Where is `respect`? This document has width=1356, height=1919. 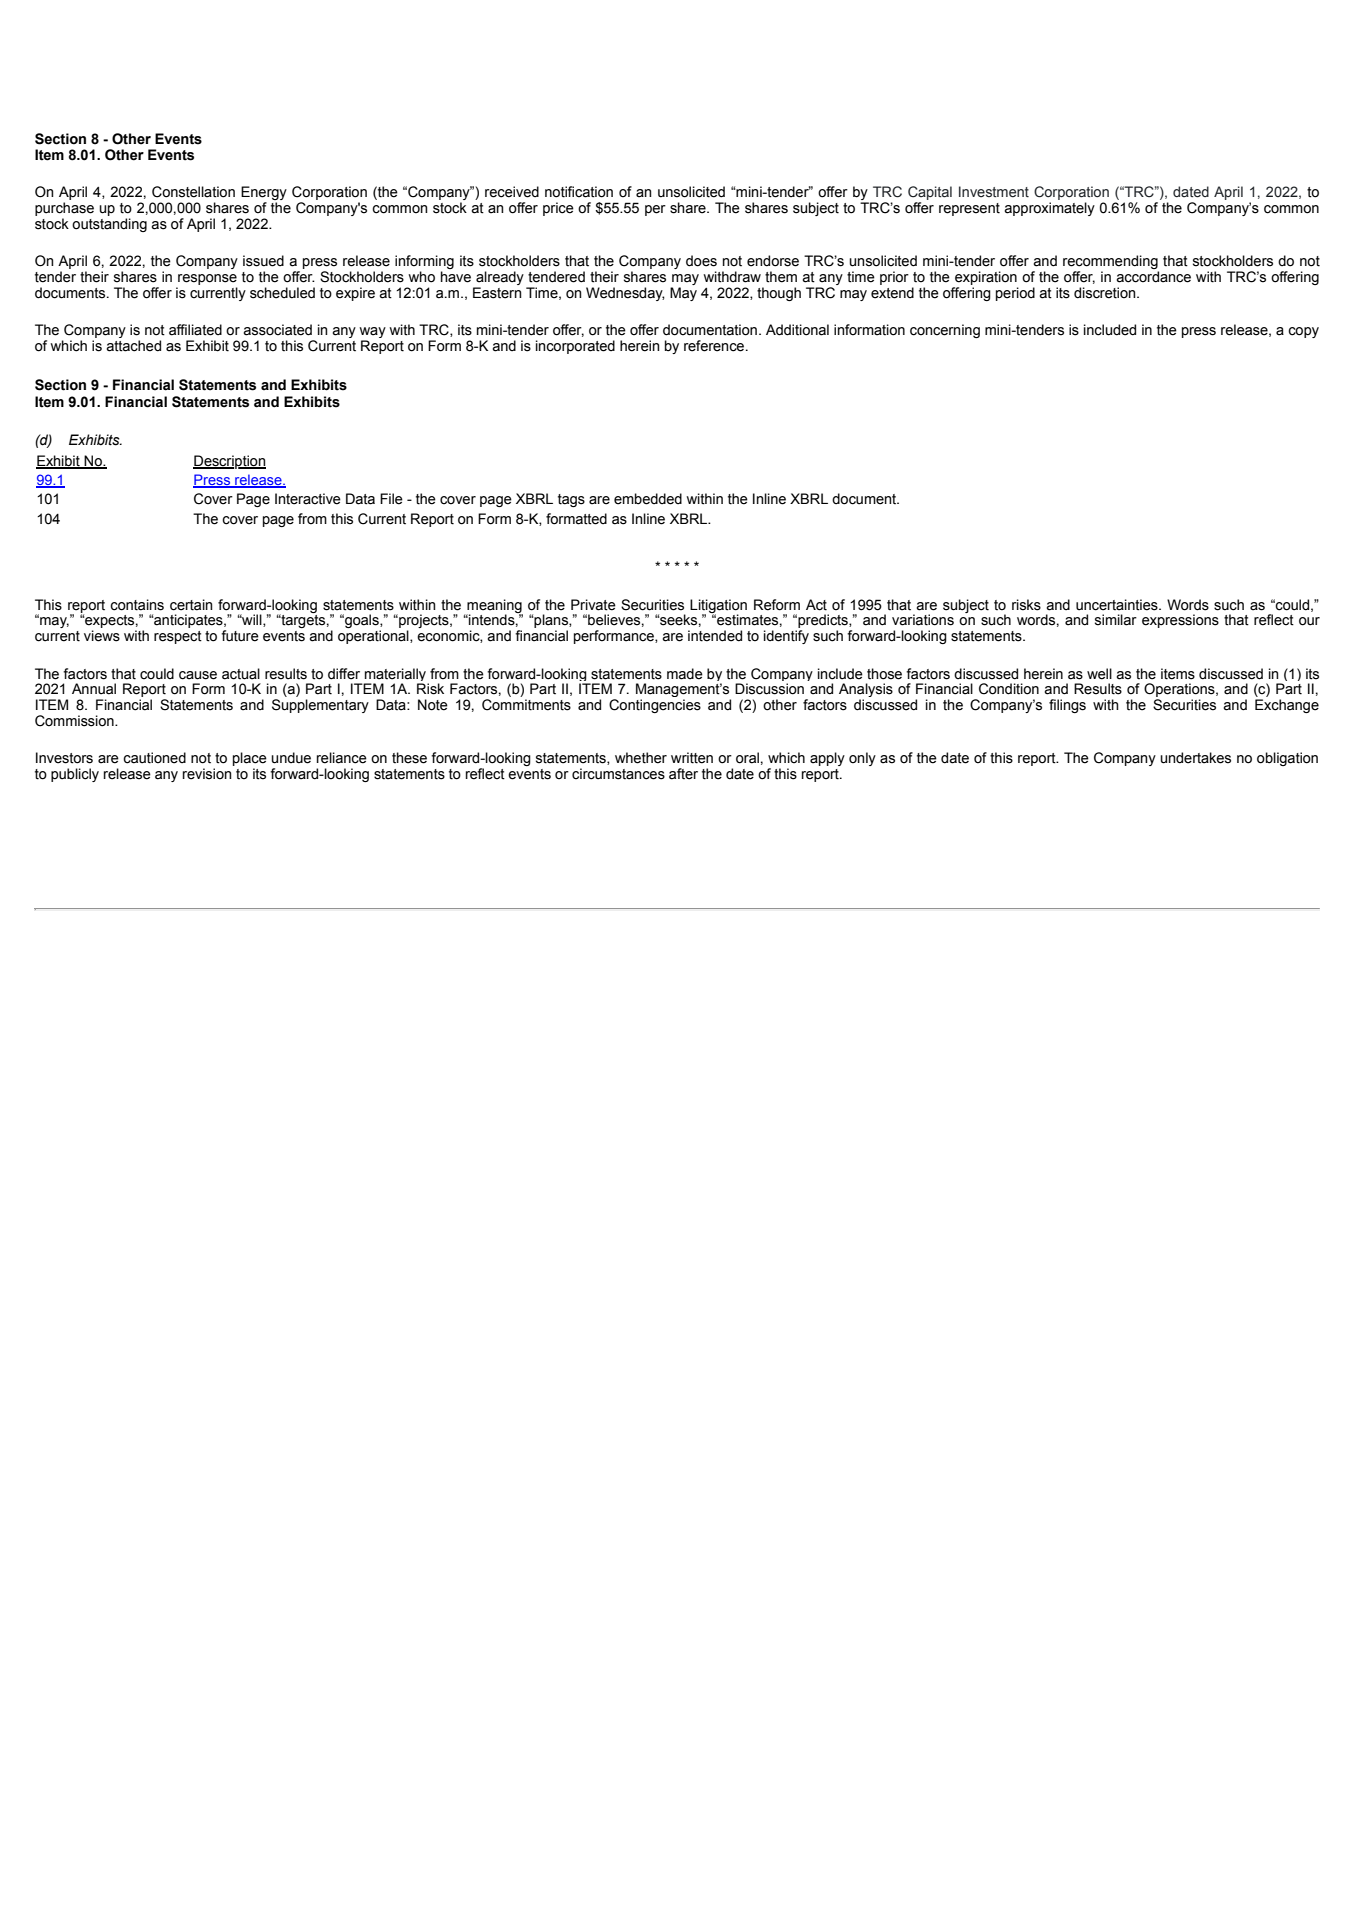
respect is located at coordinates (178, 637).
